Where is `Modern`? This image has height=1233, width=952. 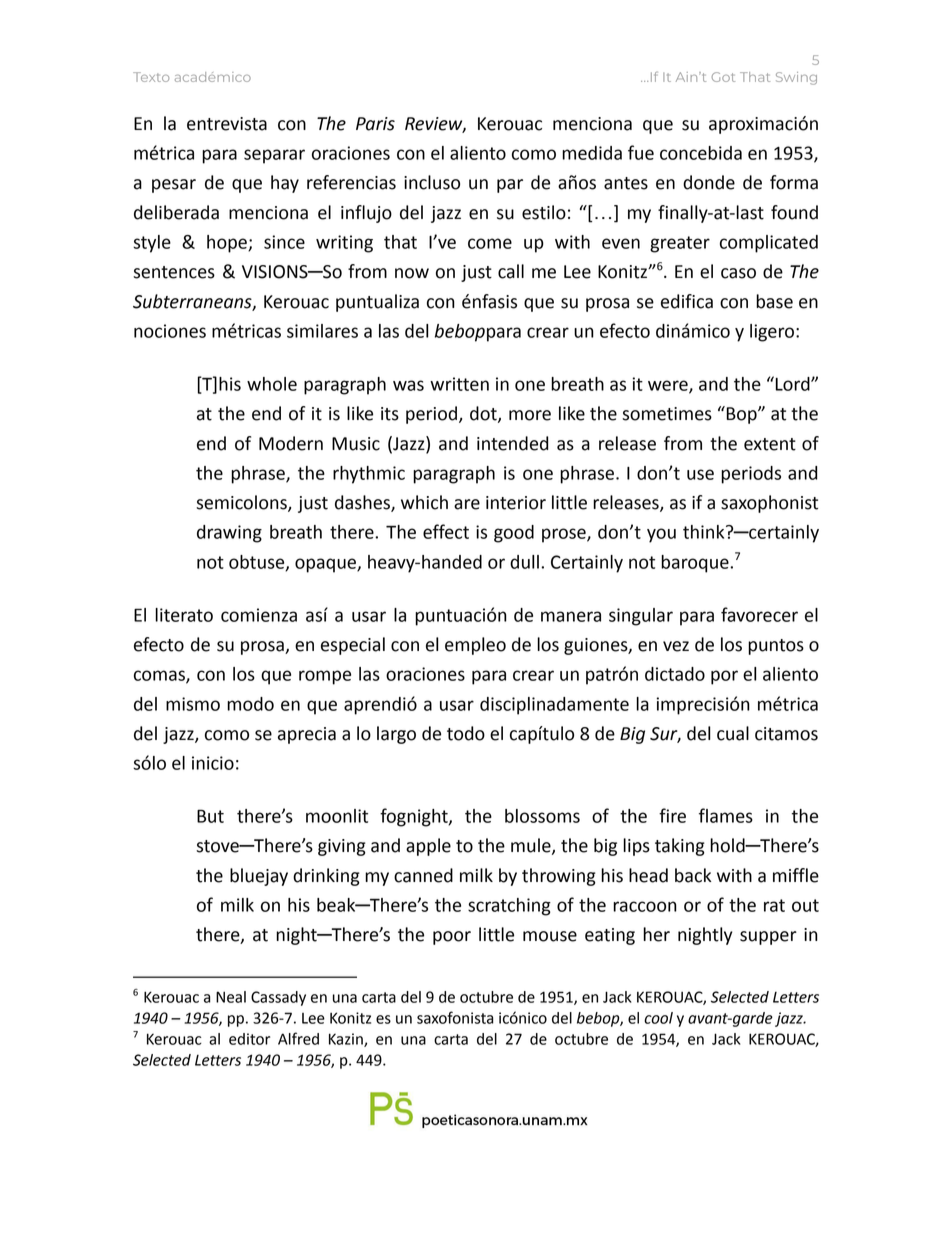 Modern is located at coordinates (291, 443).
